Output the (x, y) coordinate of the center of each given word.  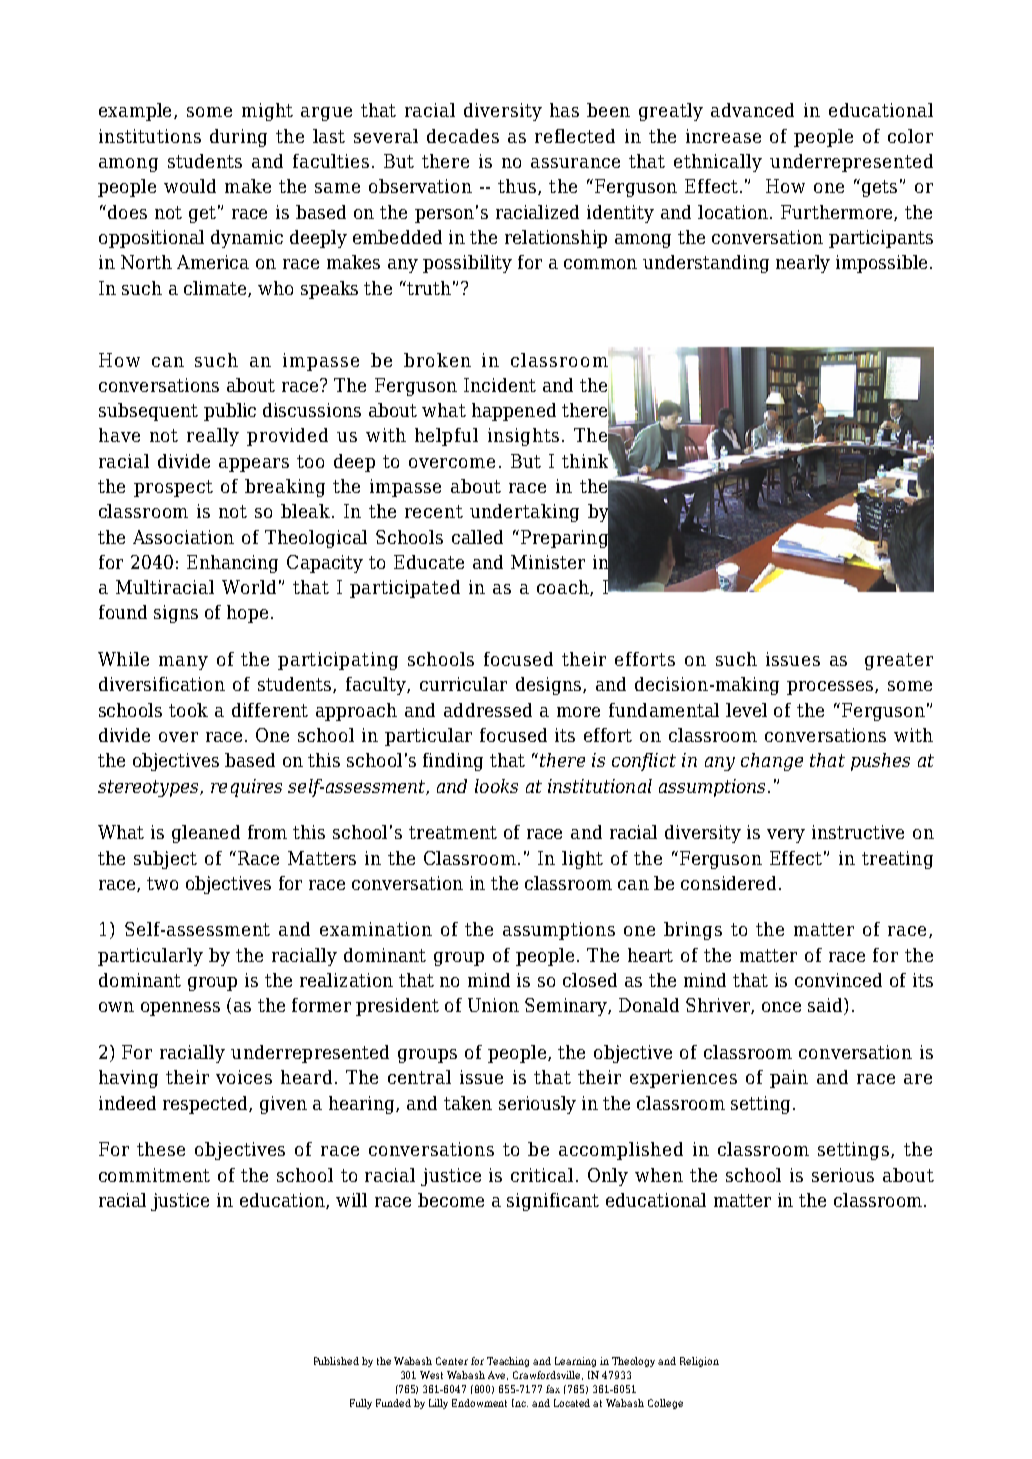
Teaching (510, 1362)
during (238, 138)
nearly (803, 264)
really (213, 437)
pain (789, 1079)
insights (523, 437)
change (772, 762)
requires (246, 788)
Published (336, 1361)
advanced (752, 110)
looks (496, 786)
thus (518, 187)
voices (244, 1077)
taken (468, 1103)
